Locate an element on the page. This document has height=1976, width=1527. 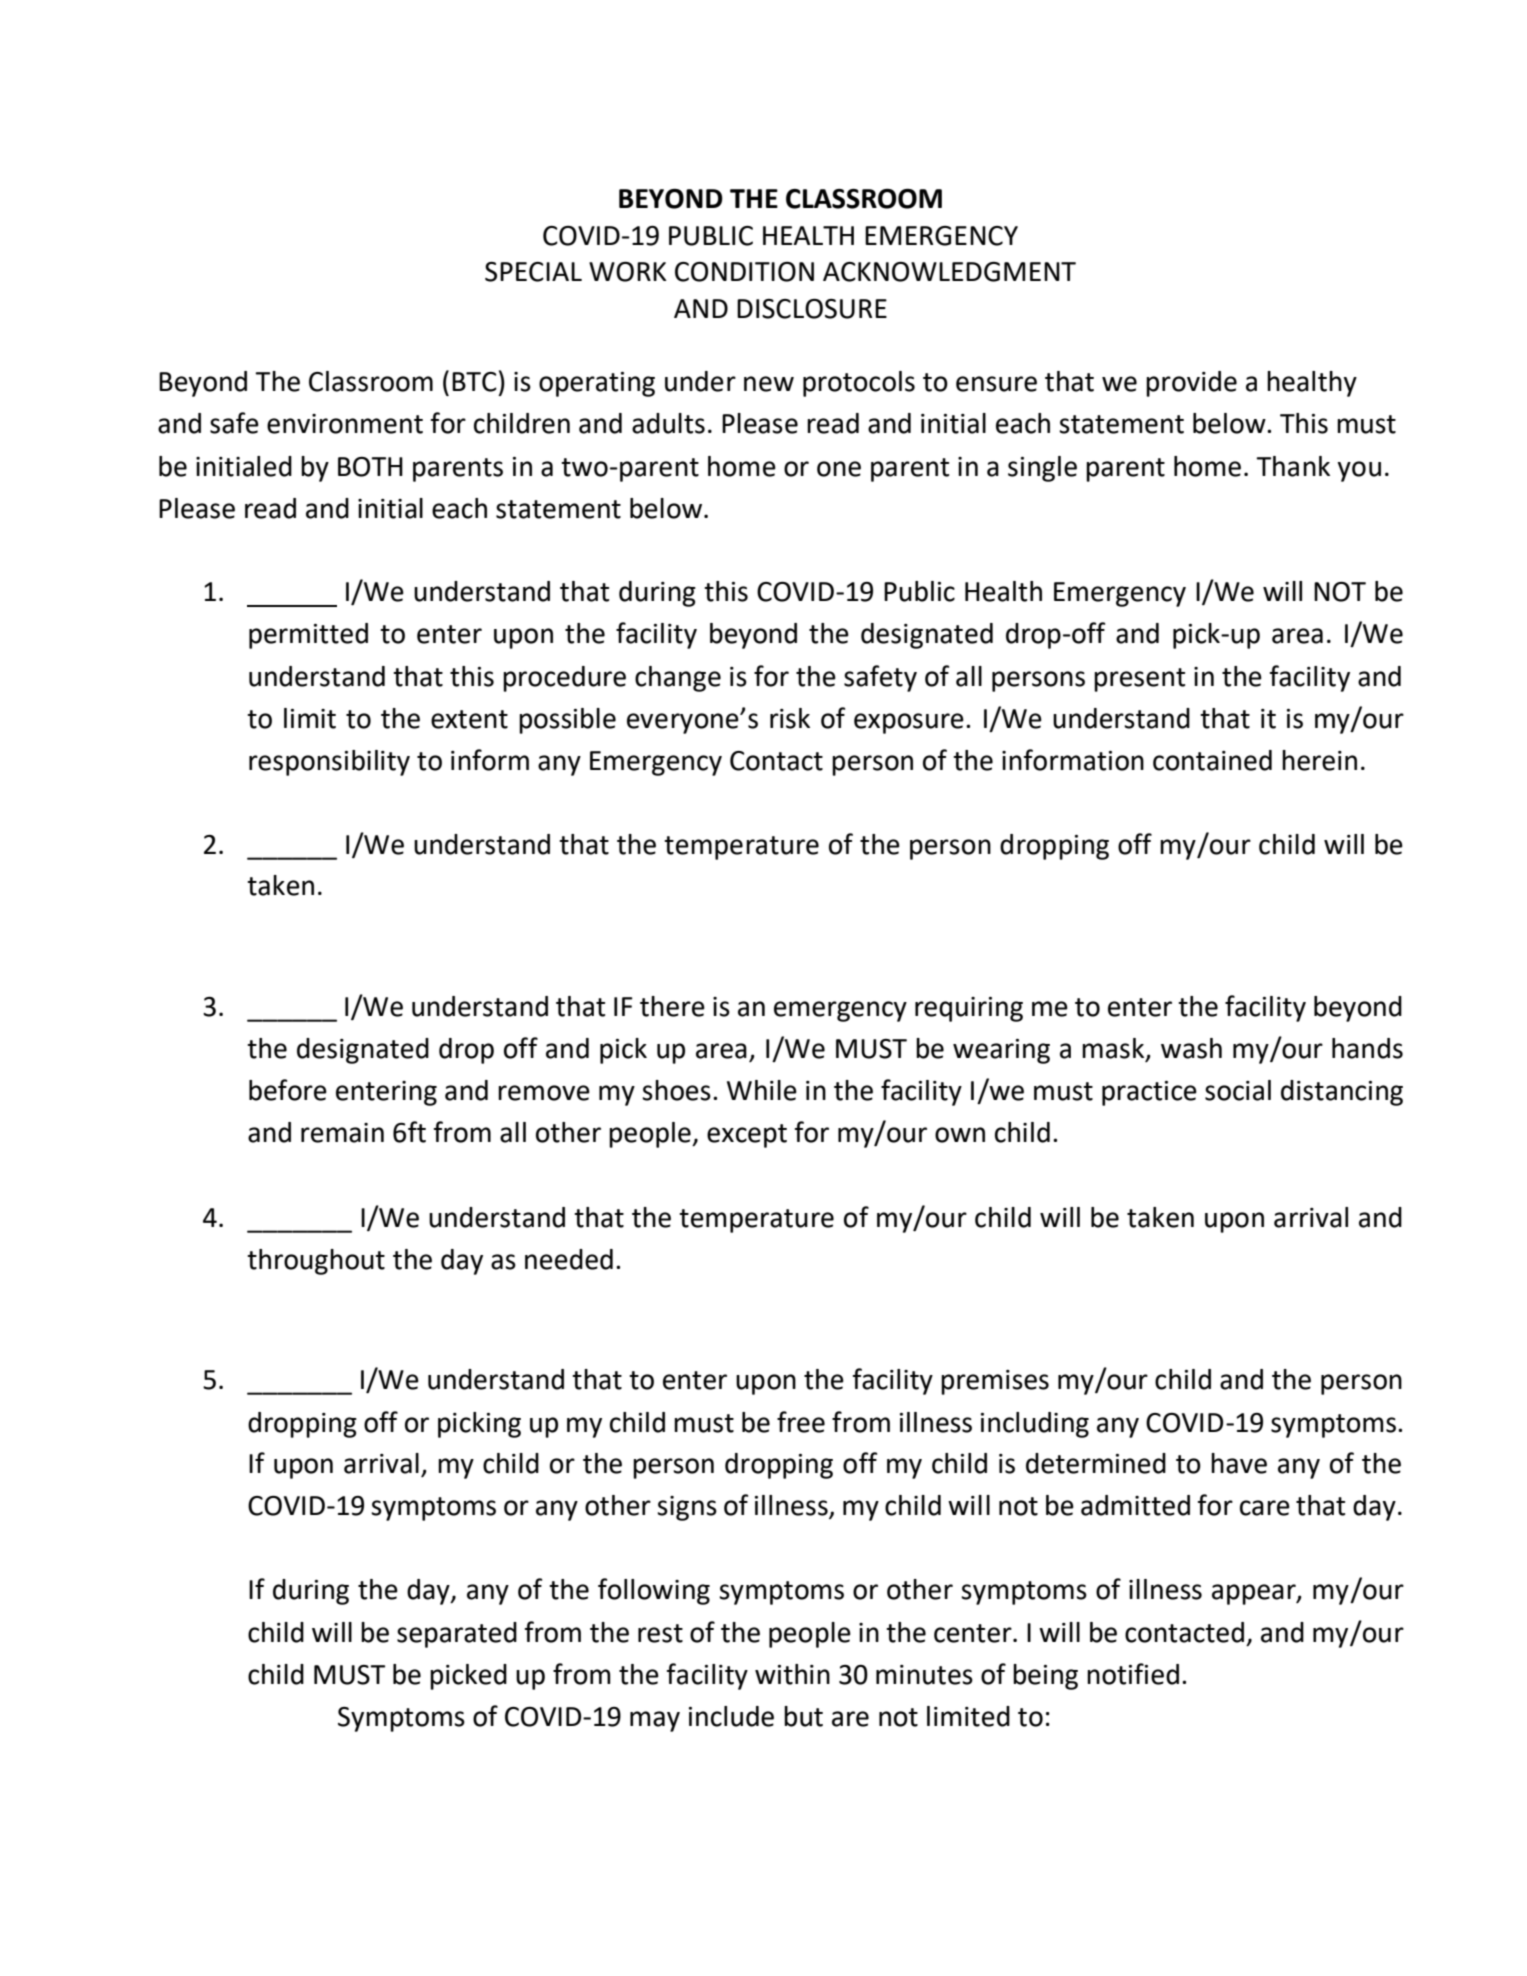
provide is located at coordinates (1191, 384).
